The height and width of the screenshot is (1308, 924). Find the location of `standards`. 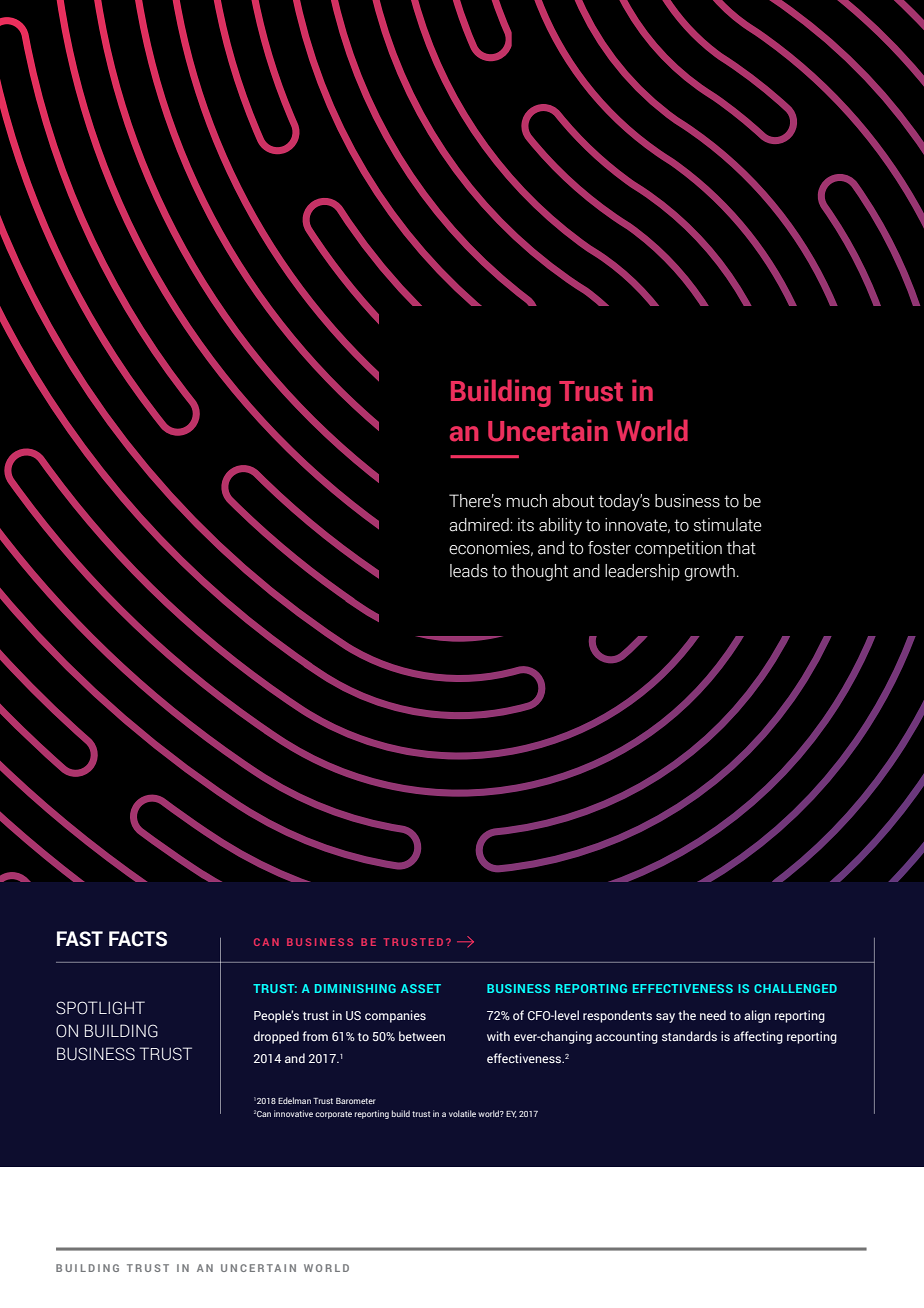

standards is located at coordinates (689, 1036).
